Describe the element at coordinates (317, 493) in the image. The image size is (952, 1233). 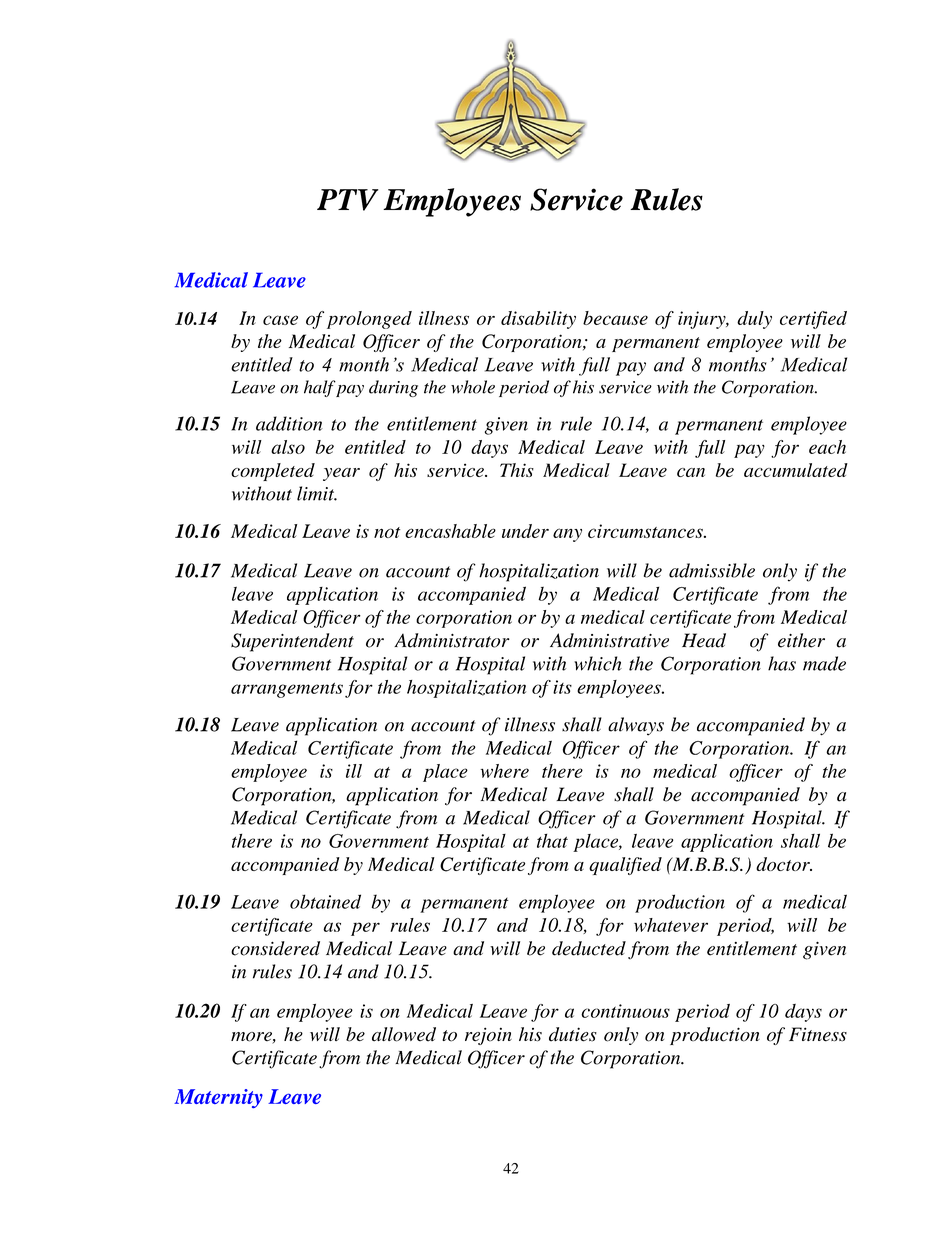
I see `limit` at that location.
